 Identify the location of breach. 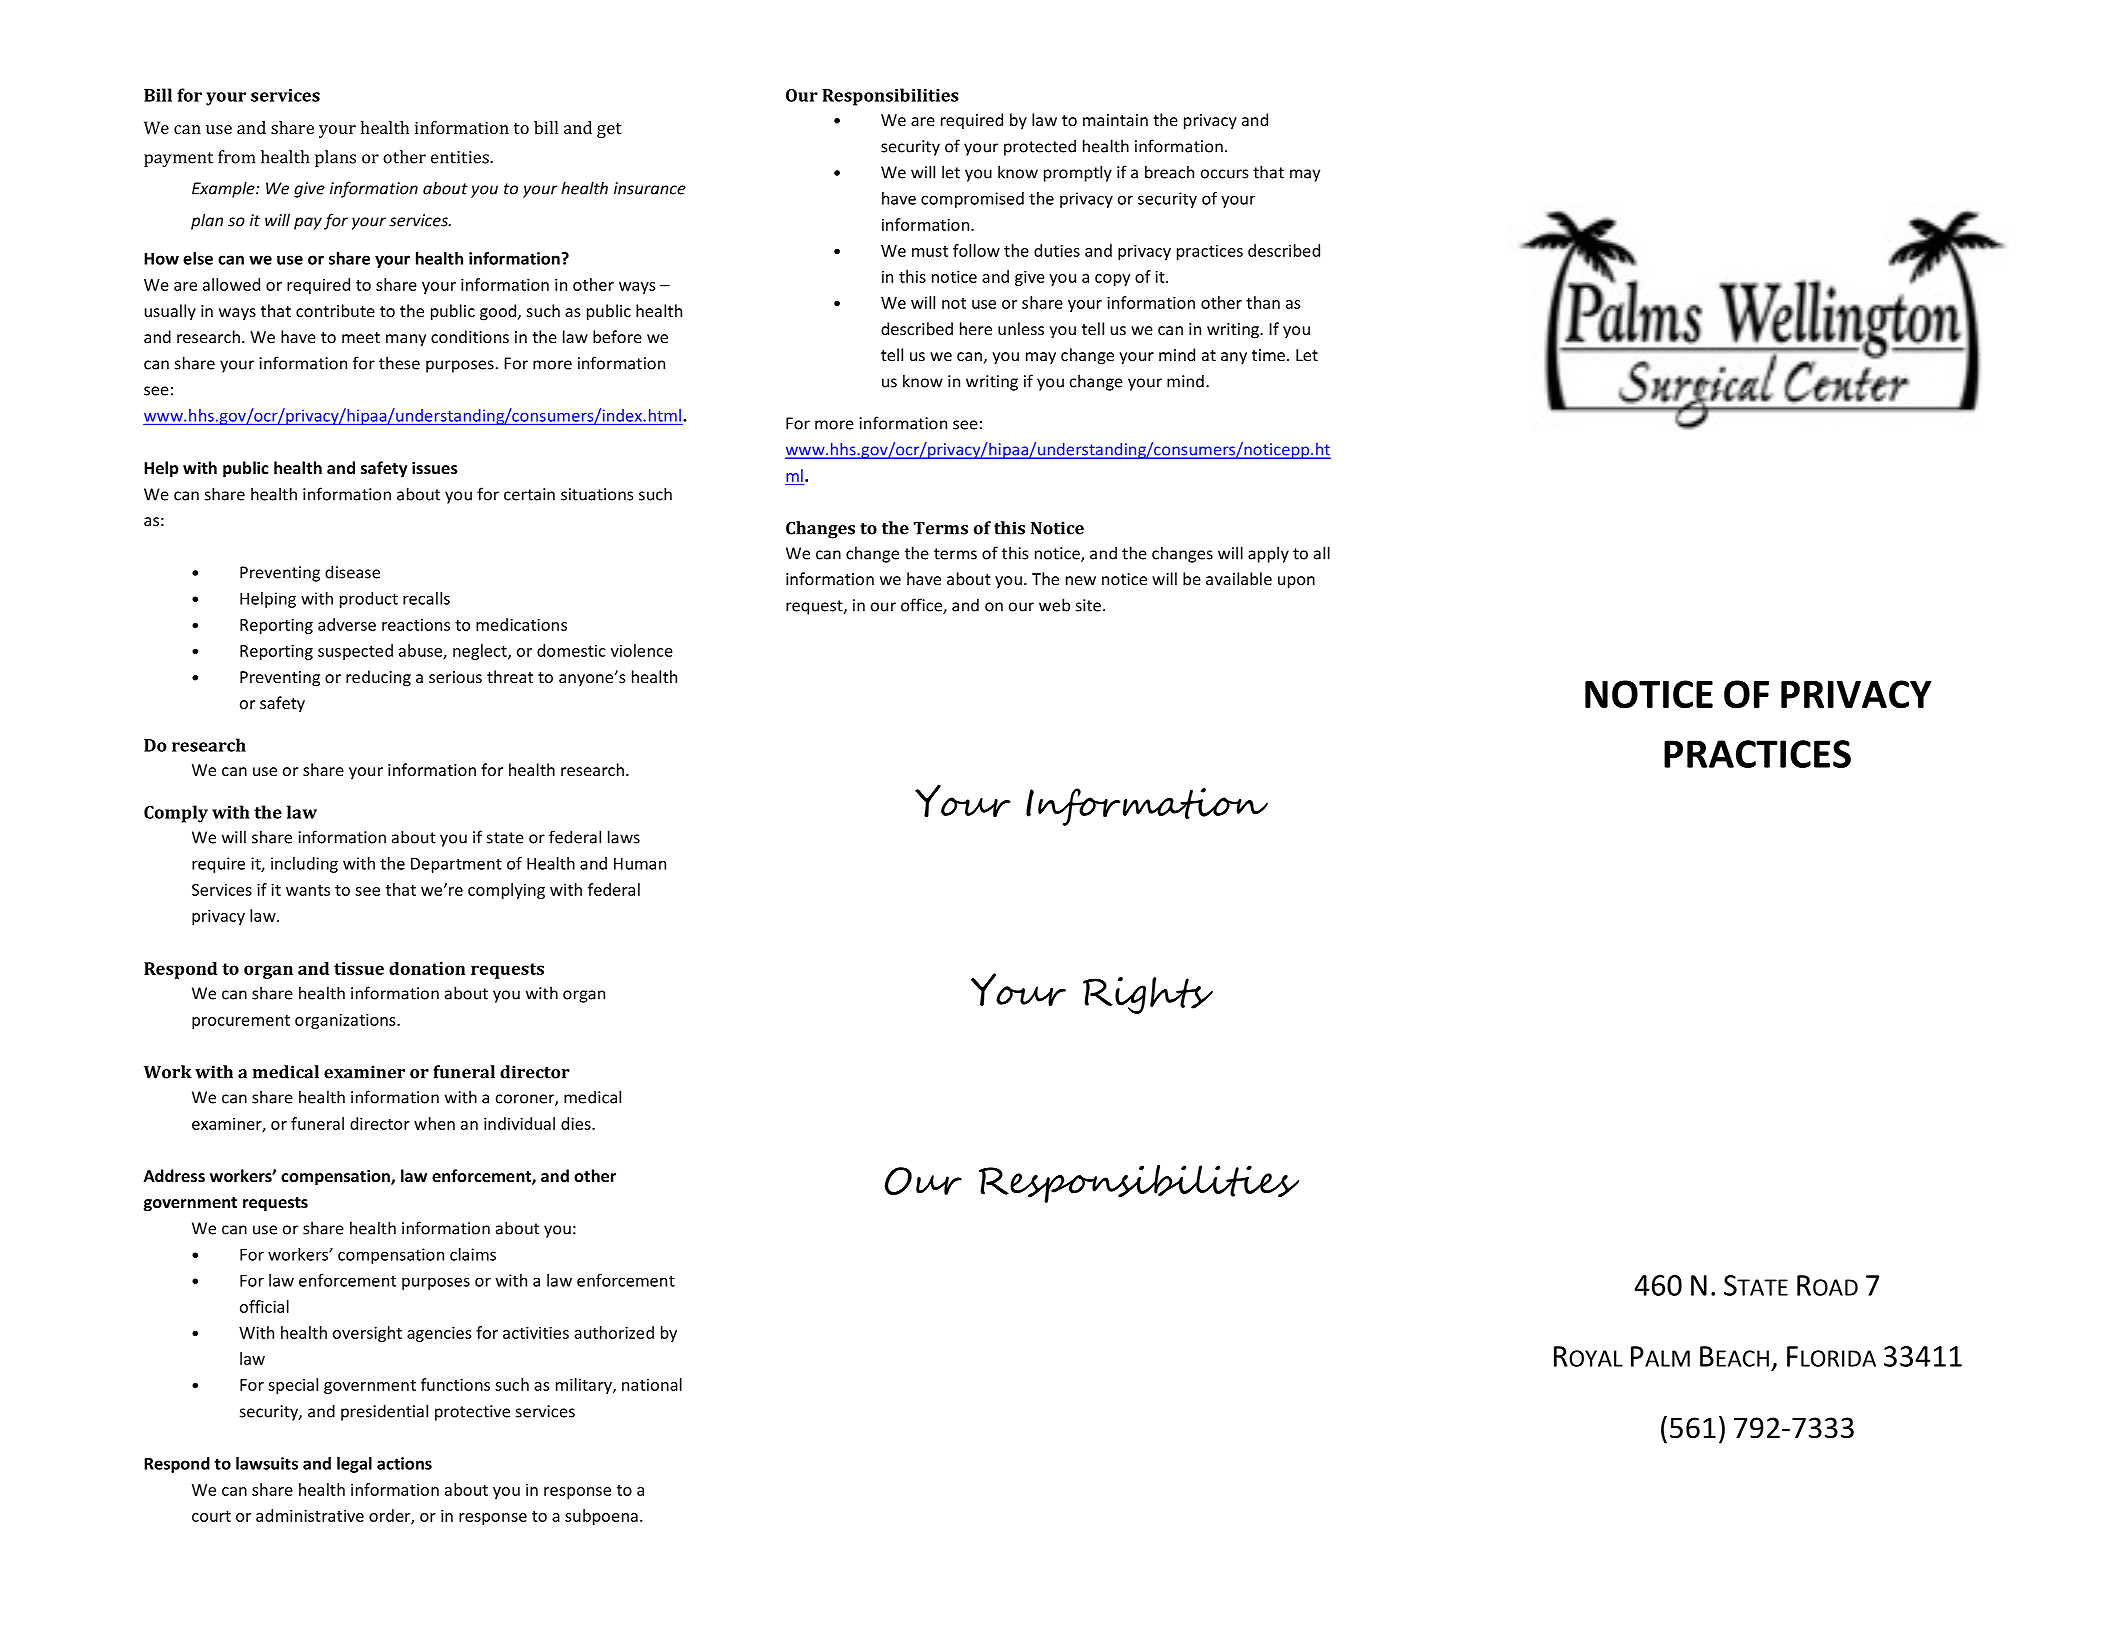
(1169, 172).
